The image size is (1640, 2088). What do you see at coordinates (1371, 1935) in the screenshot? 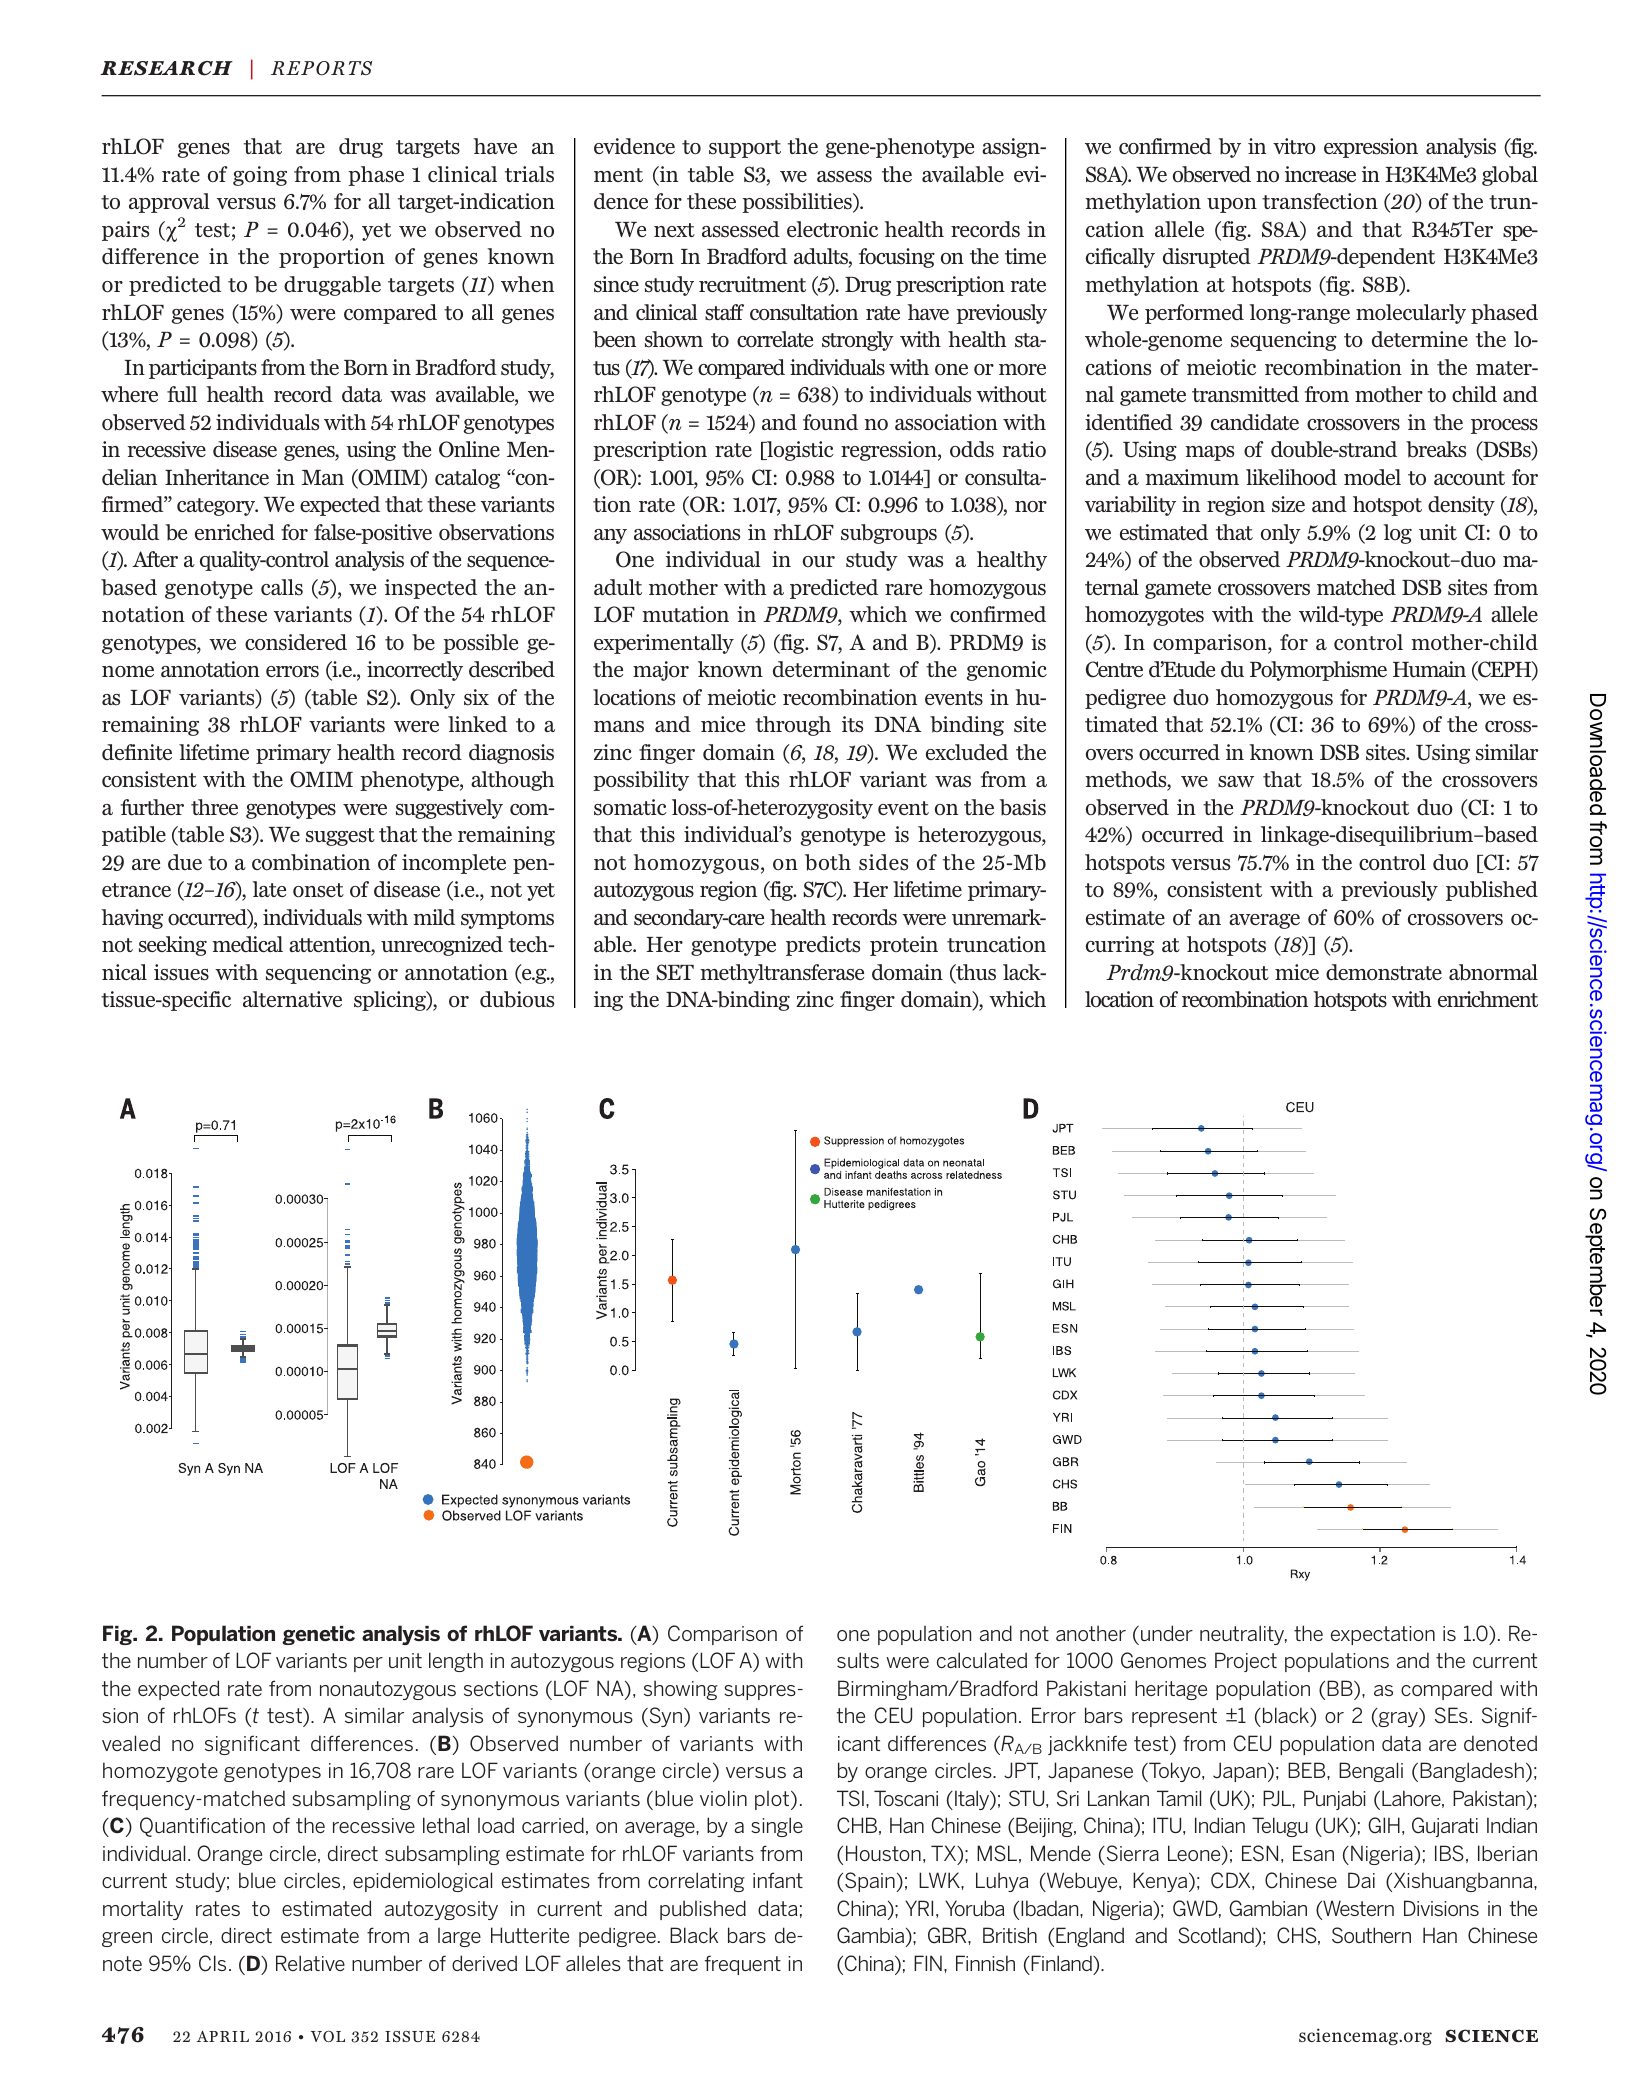
I see `Southern` at bounding box center [1371, 1935].
